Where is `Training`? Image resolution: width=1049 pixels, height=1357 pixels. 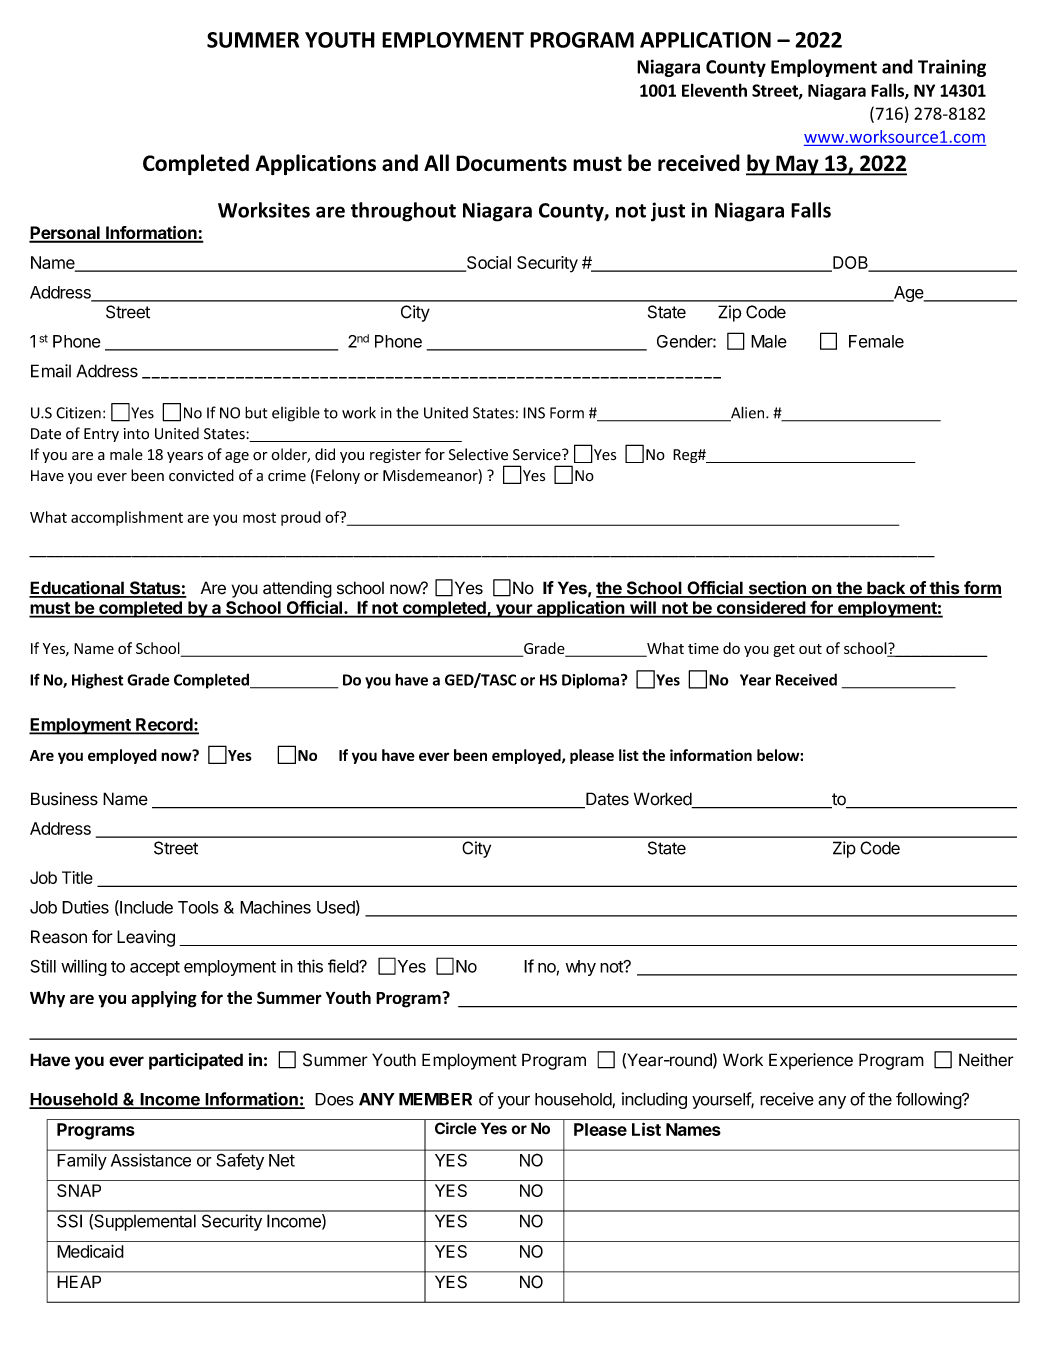
Training is located at coordinates (952, 68).
